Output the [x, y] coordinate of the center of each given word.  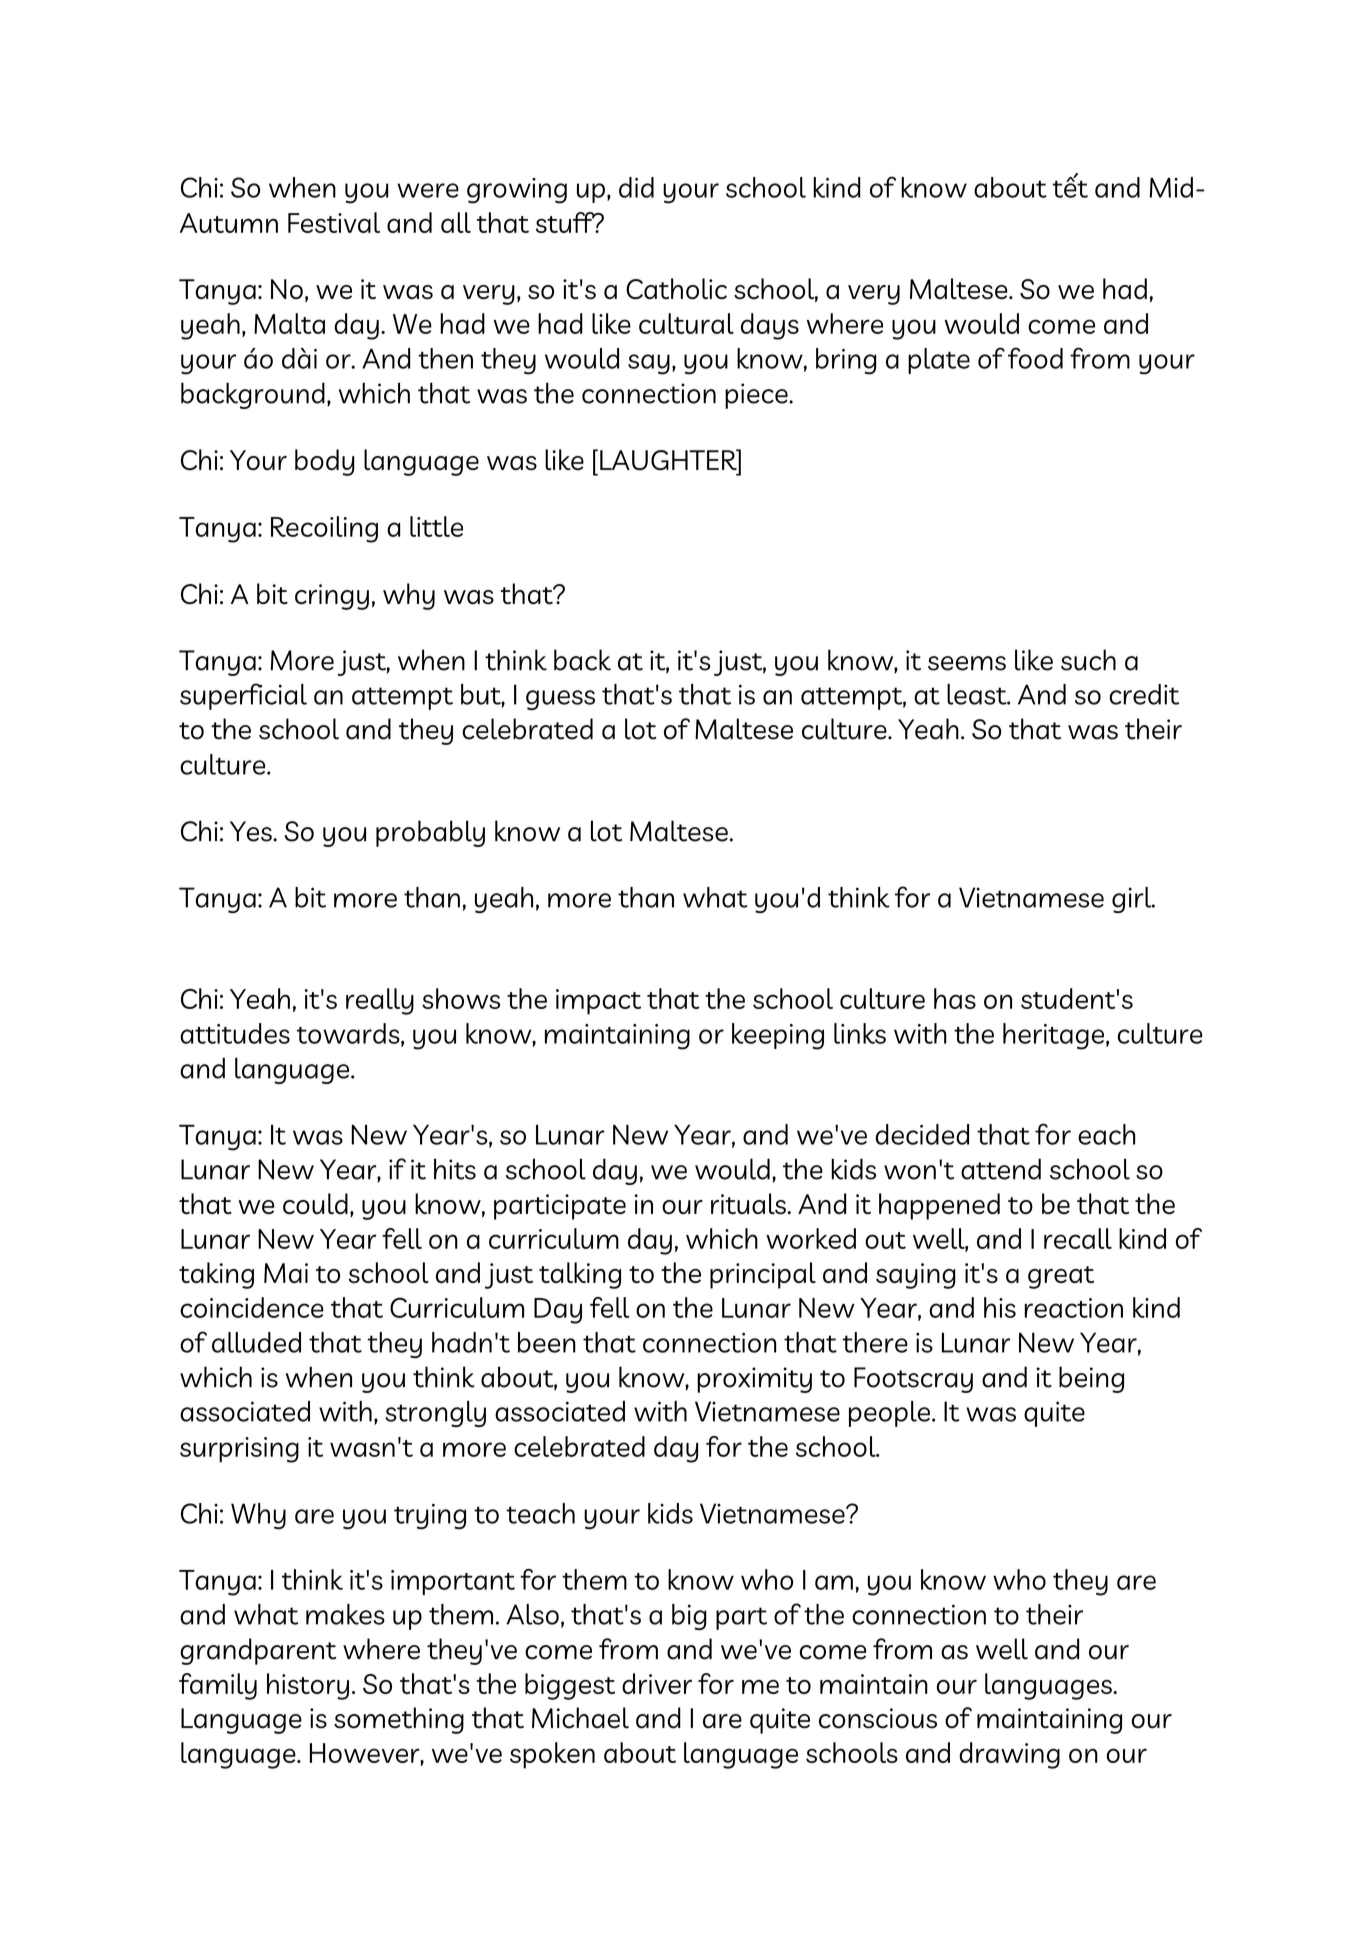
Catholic [676, 288]
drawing [1009, 1755]
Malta [289, 323]
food [1035, 358]
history [308, 1686]
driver [657, 1683]
